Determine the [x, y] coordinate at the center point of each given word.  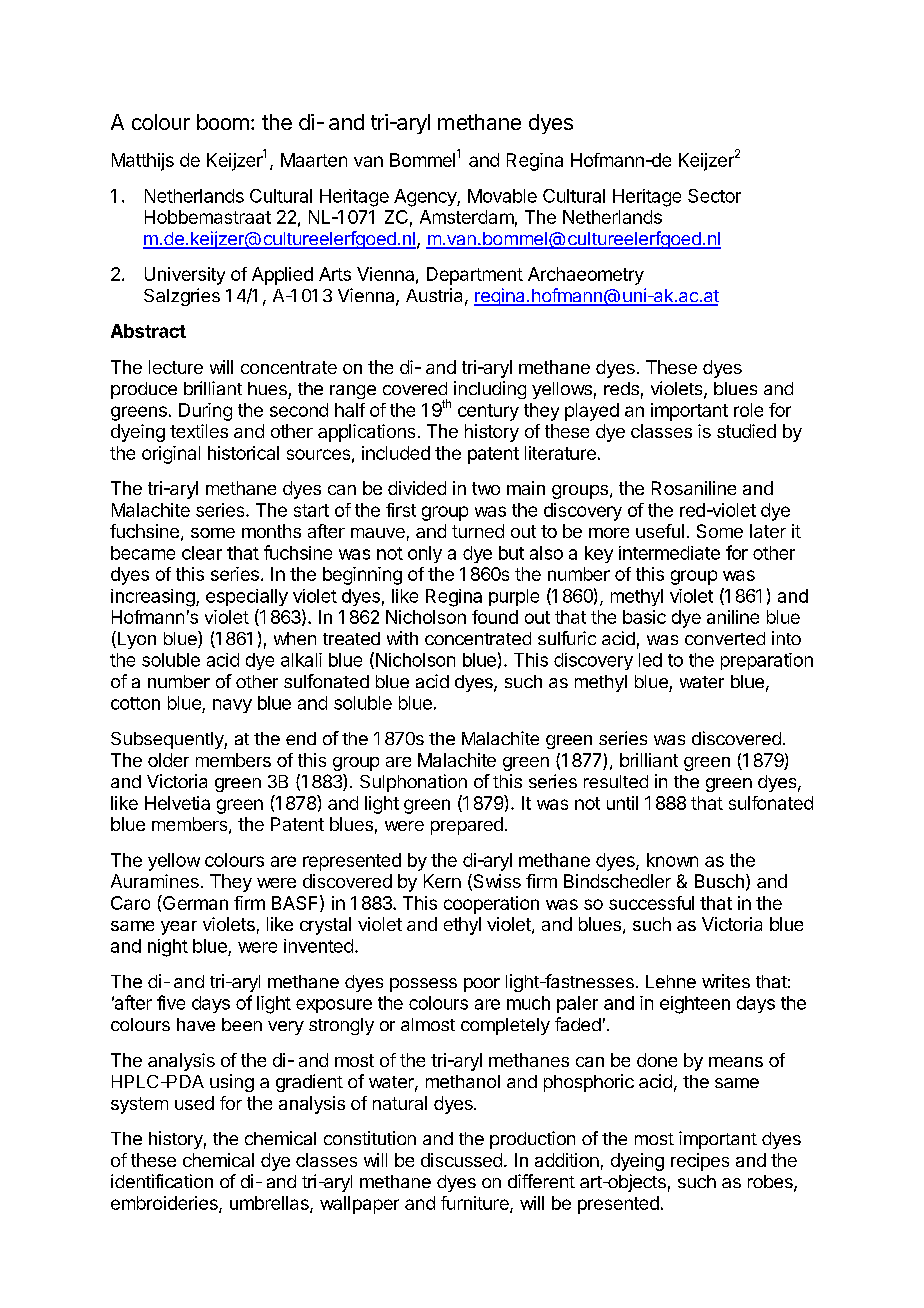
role [748, 410]
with [402, 638]
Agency [426, 198]
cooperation [491, 905]
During [205, 412]
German [194, 902]
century [488, 412]
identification [162, 1181]
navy [232, 706]
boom [223, 122]
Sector [714, 196]
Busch [719, 881]
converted [725, 638]
